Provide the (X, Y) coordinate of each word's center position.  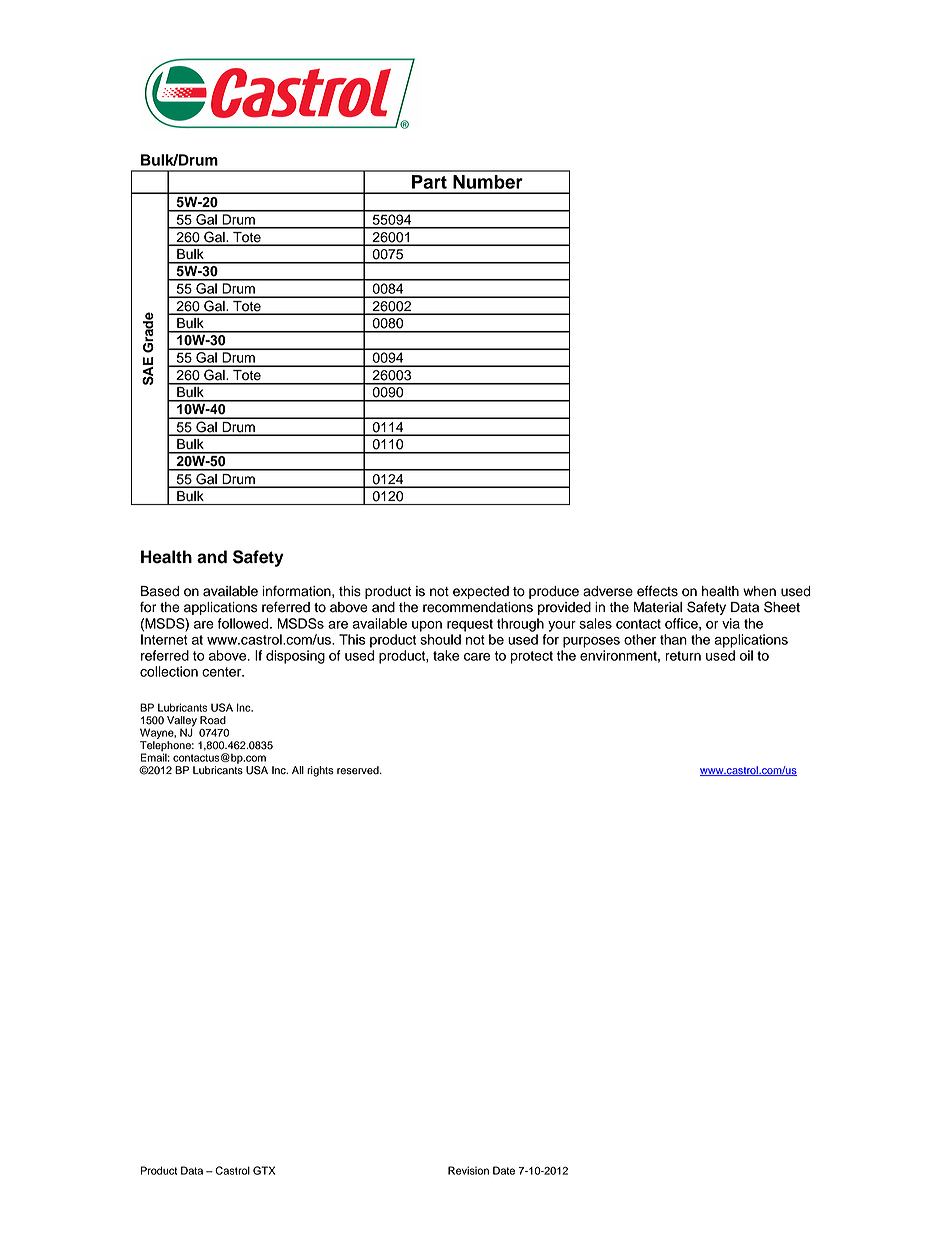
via (731, 623)
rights (320, 771)
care (477, 657)
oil (746, 655)
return (683, 656)
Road (213, 720)
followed (244, 623)
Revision (468, 1170)
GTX (264, 1170)
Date (504, 1170)
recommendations (478, 607)
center (223, 672)
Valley (182, 722)
